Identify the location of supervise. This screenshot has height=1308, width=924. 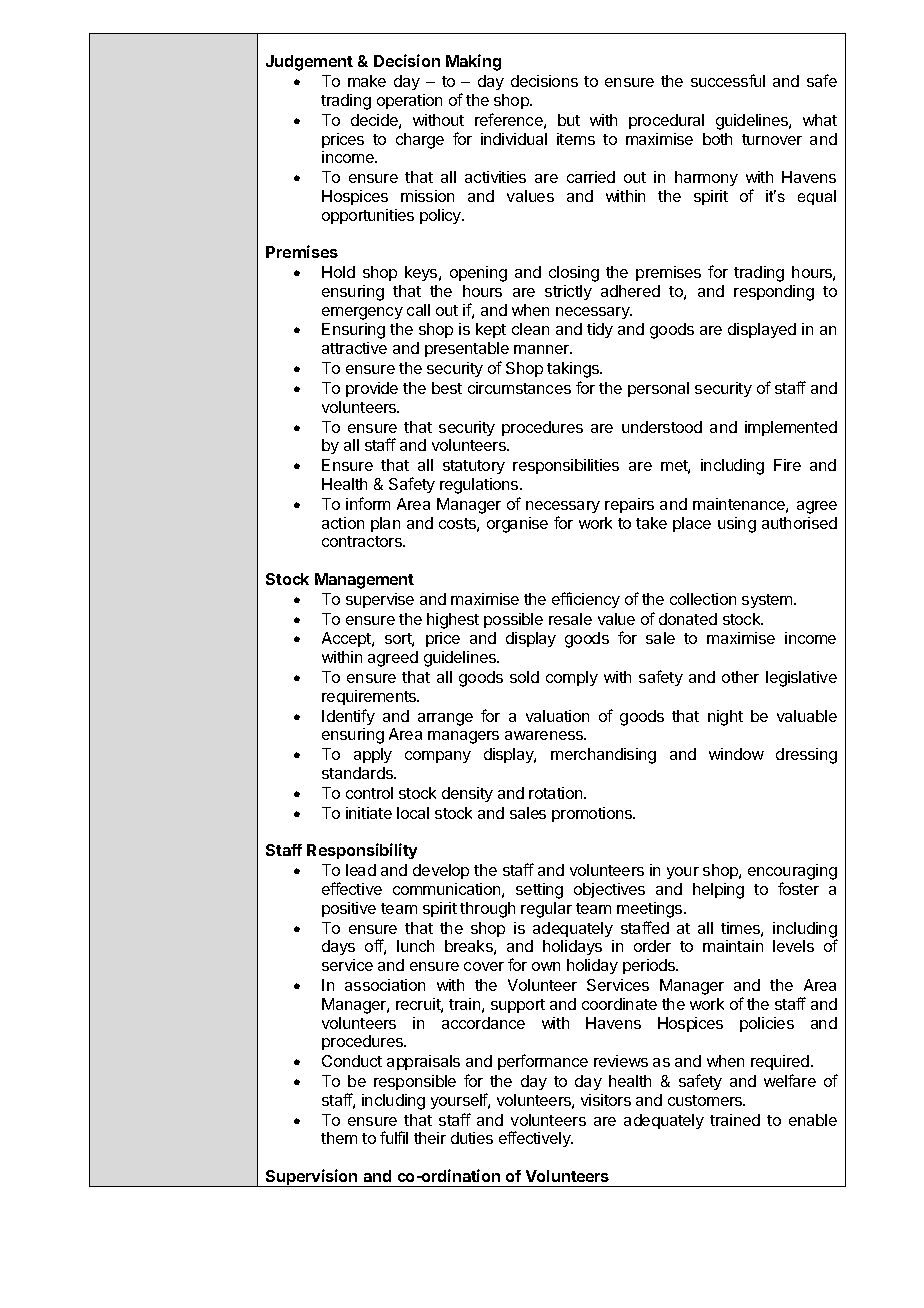
(380, 600).
